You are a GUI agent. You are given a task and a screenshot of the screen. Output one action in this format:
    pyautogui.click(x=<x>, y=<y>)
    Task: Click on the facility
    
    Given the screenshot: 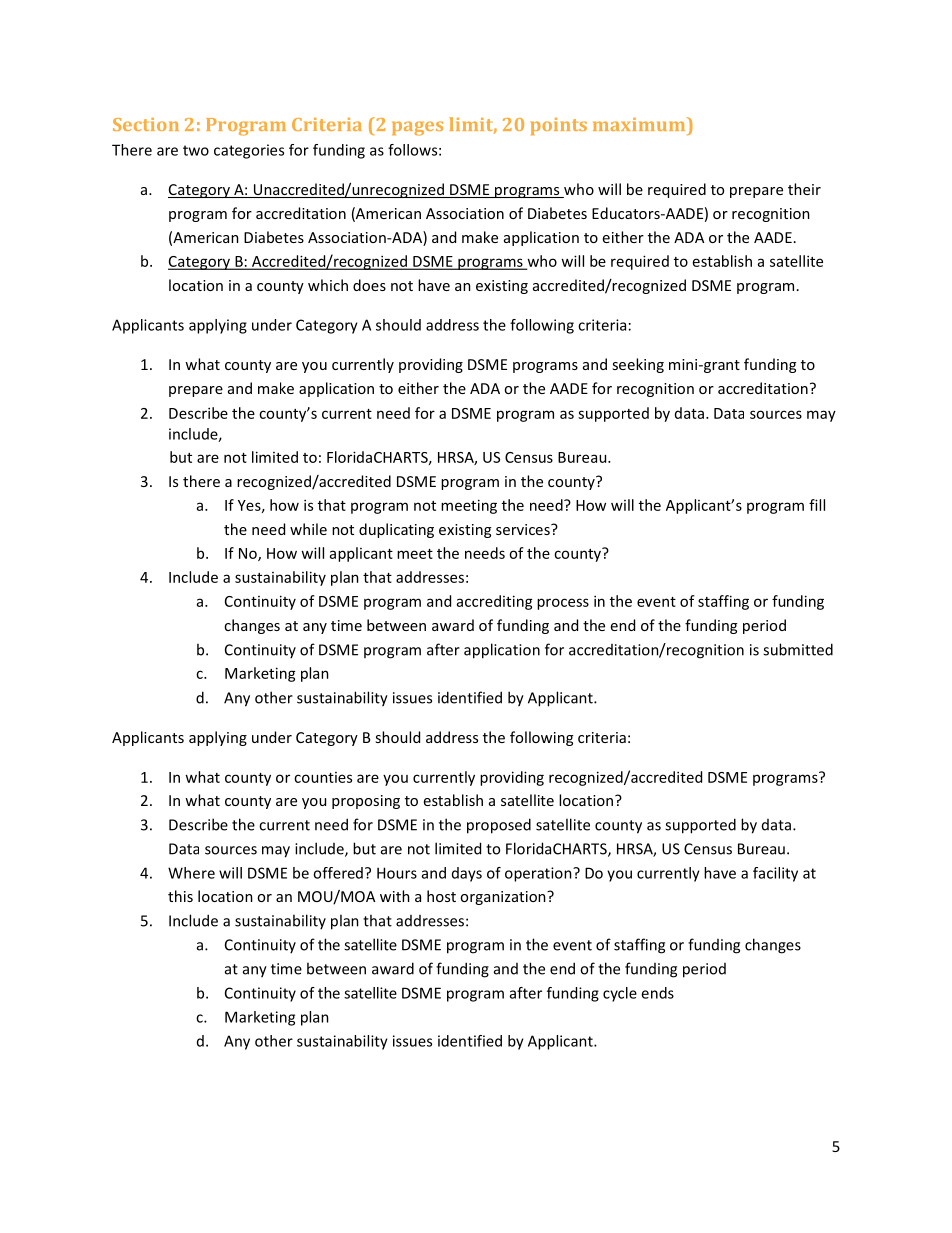 What is the action you would take?
    pyautogui.click(x=775, y=874)
